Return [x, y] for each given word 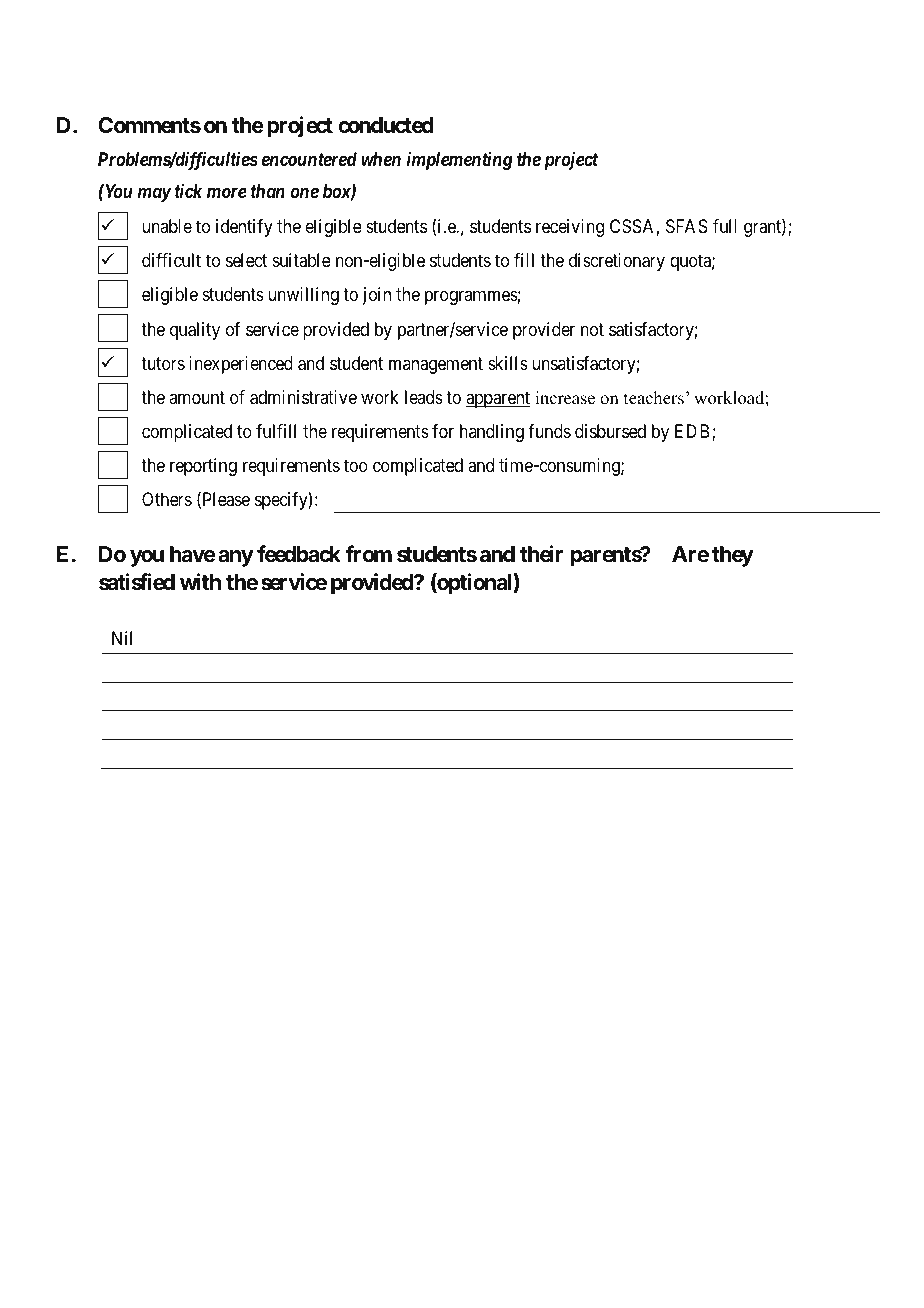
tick [188, 191]
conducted [386, 125]
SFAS [687, 226]
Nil [122, 638]
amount [197, 397]
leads [424, 397]
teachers [654, 398]
